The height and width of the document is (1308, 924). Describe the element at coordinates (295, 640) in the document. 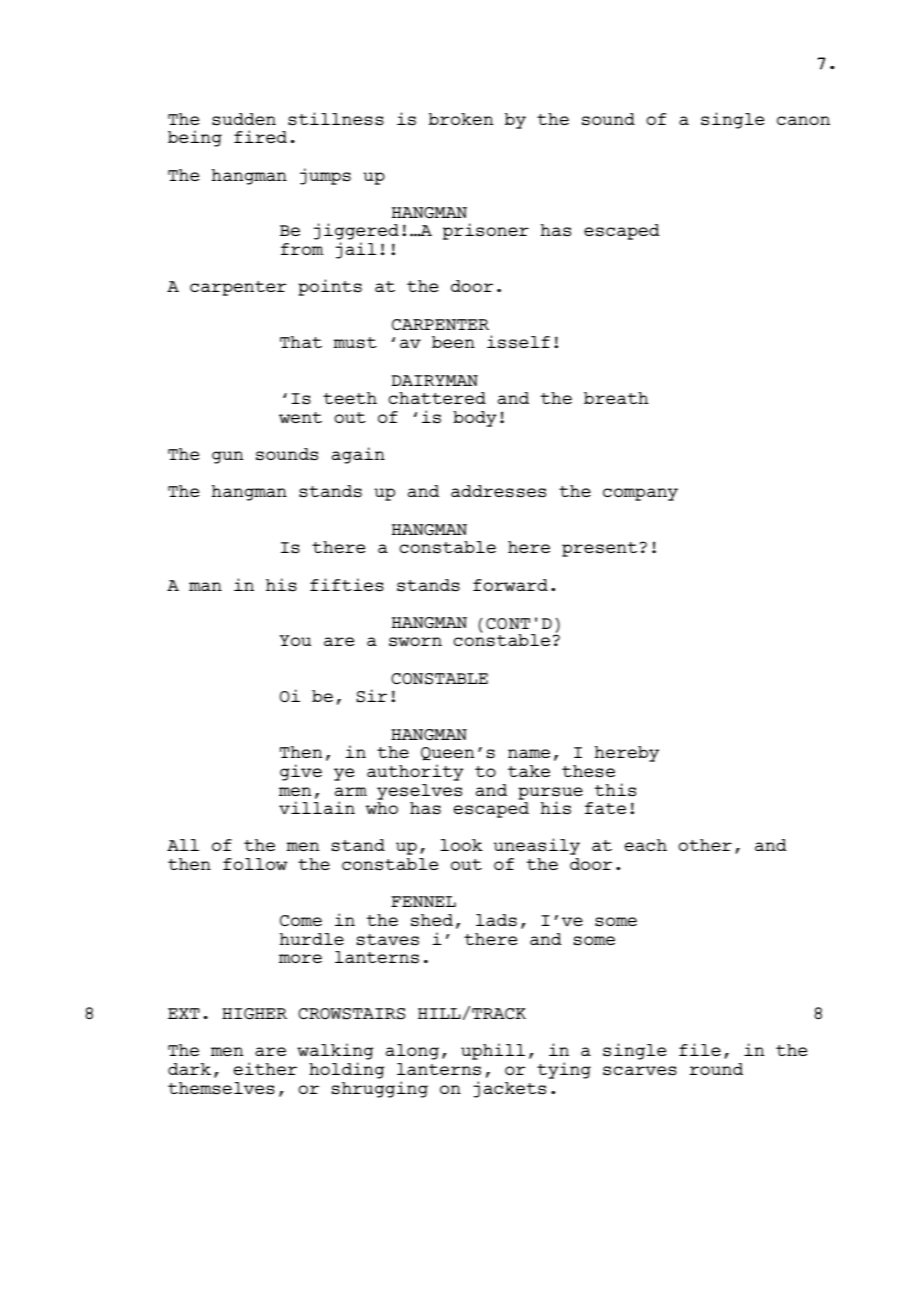

I see `You` at that location.
